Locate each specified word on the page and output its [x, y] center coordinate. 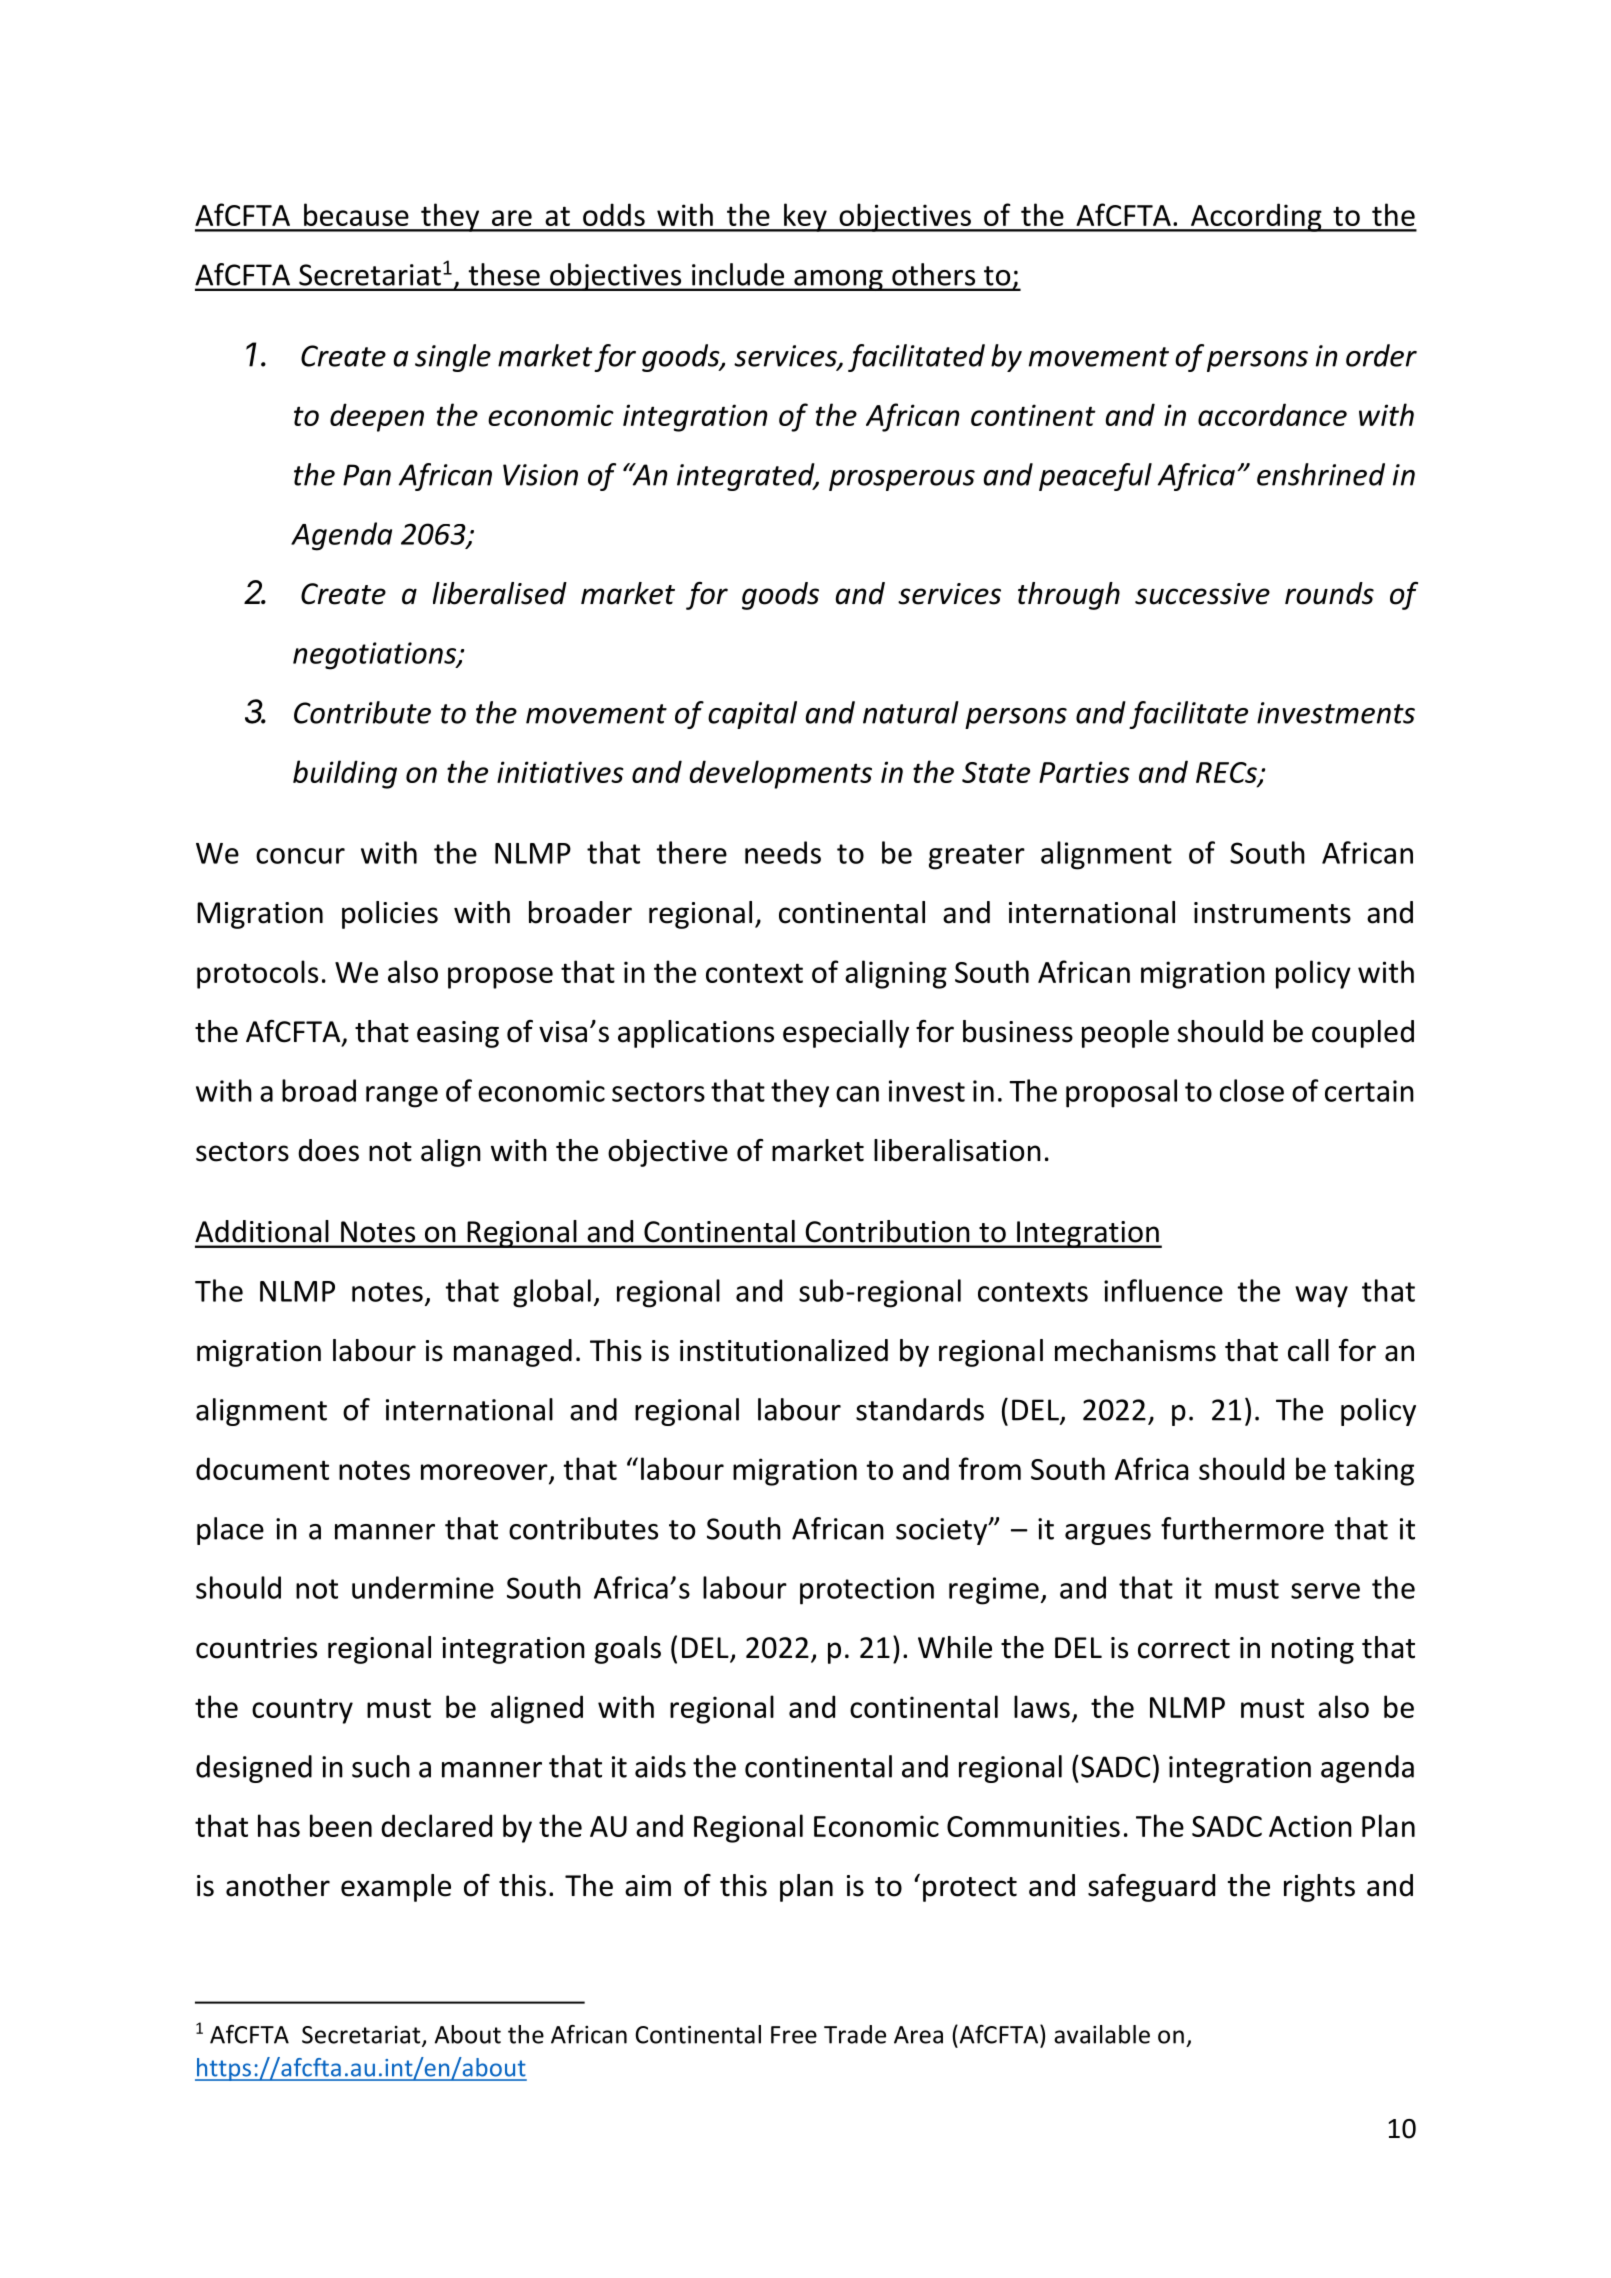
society [943, 1531]
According [1256, 217]
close [1252, 1090]
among [838, 280]
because [356, 214]
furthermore [1242, 1528]
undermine [423, 1587]
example [396, 1888]
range [402, 1097]
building [345, 774]
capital [752, 715]
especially [846, 1034]
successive [1202, 594]
